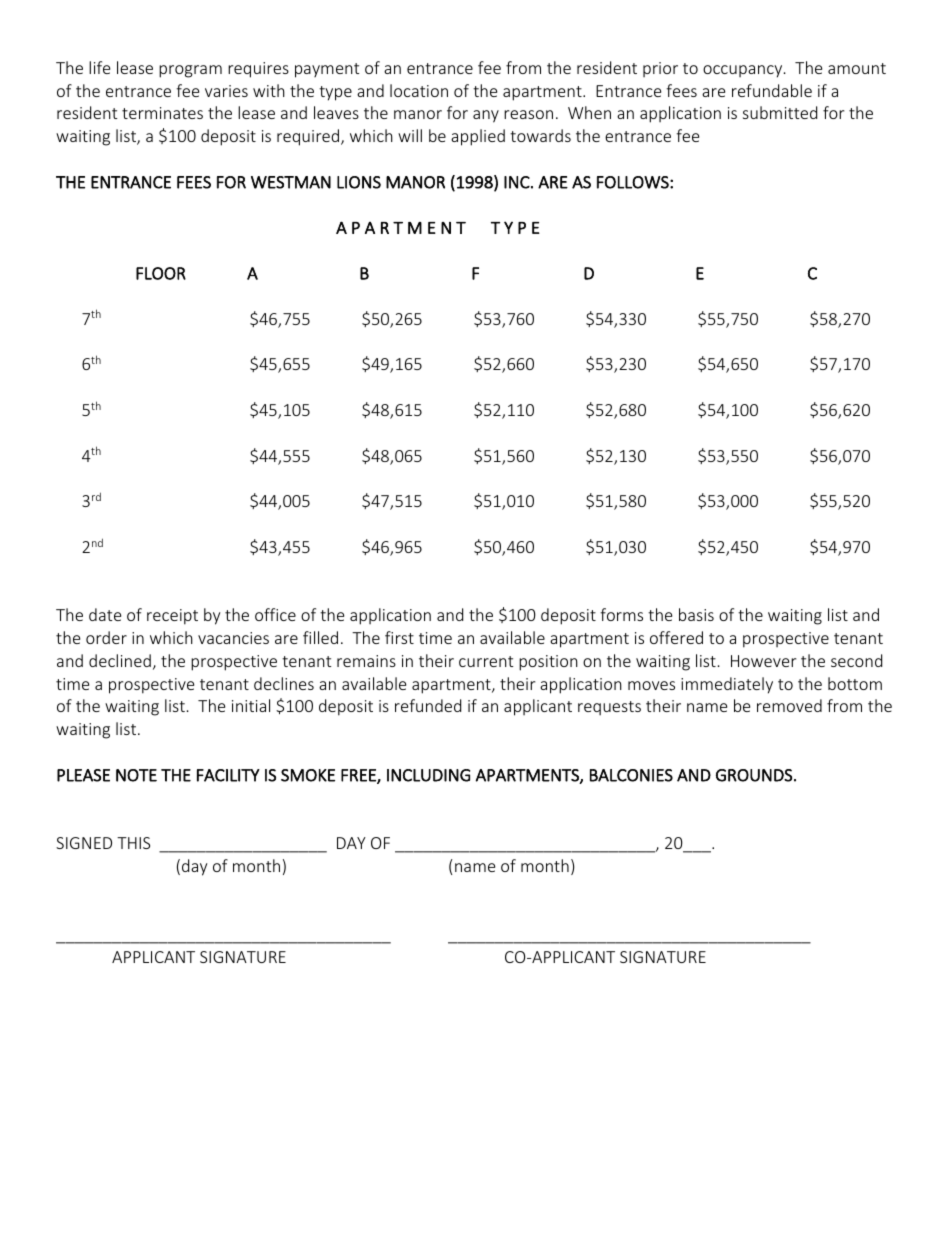 This screenshot has height=1233, width=952. What do you see at coordinates (399, 637) in the screenshot?
I see `first` at bounding box center [399, 637].
